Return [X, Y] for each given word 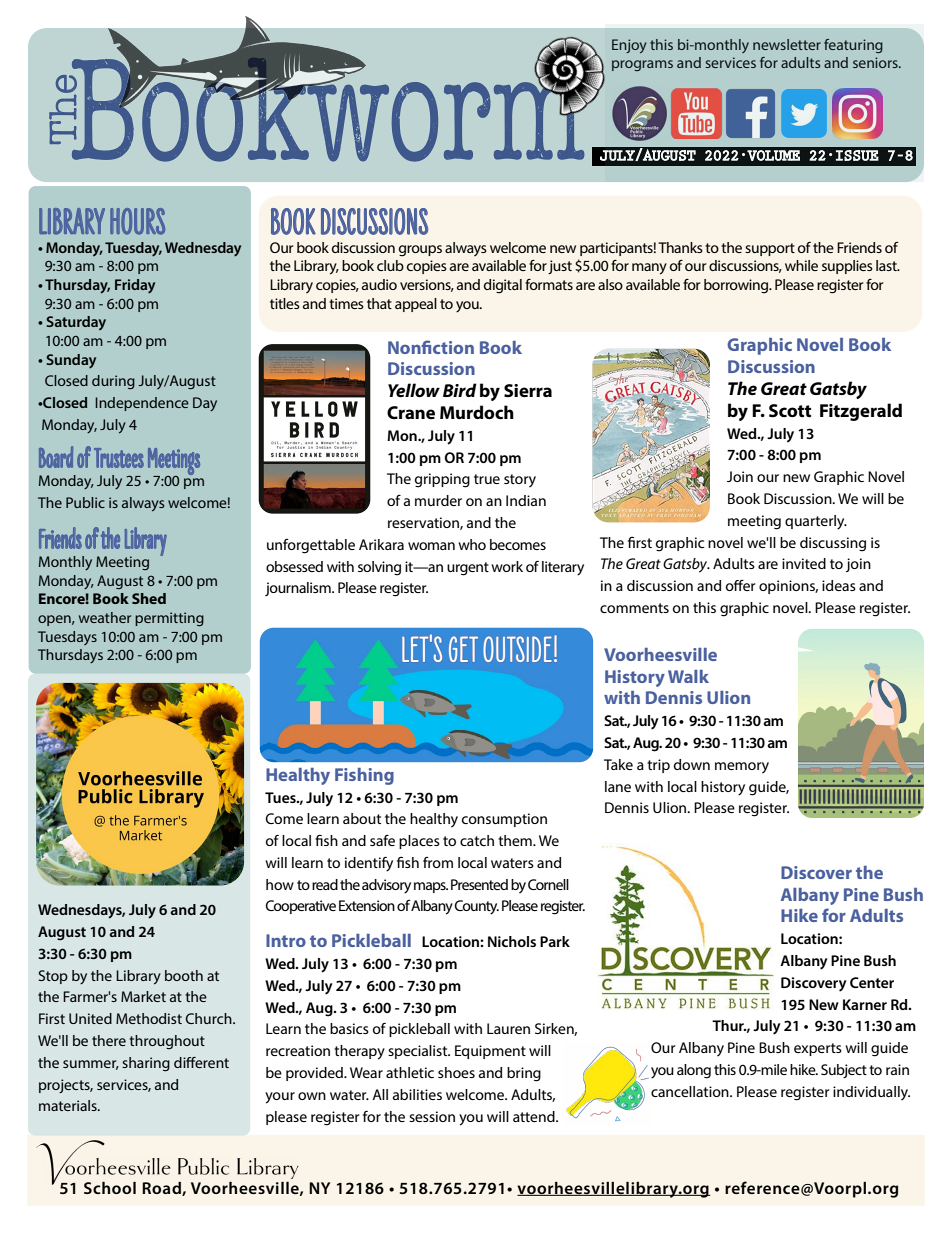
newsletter [787, 44]
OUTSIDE [517, 649]
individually [871, 1093]
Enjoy [629, 46]
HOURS [137, 221]
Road [162, 1189]
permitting [169, 619]
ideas [839, 585]
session [432, 1116]
